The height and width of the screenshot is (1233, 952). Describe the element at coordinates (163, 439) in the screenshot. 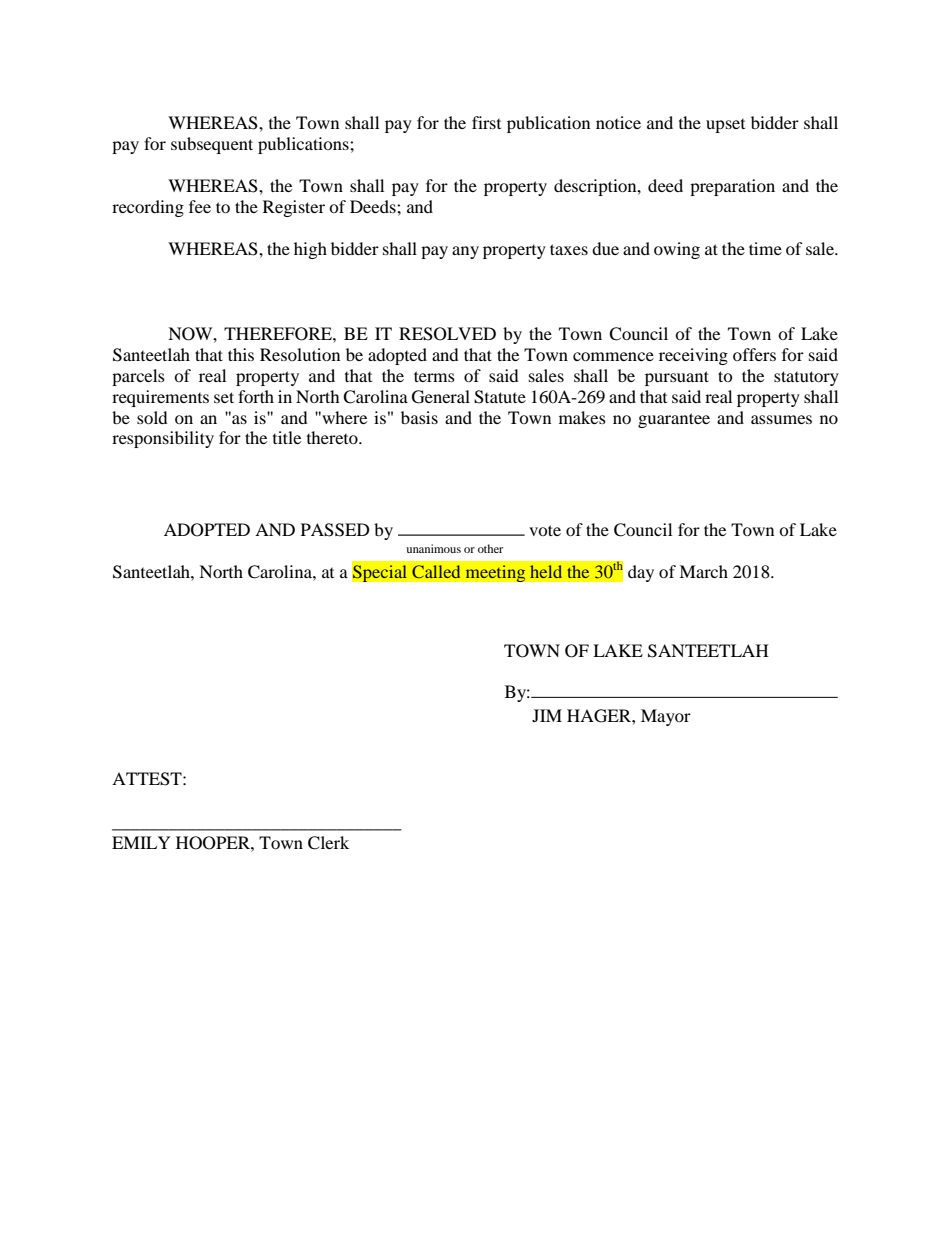

I see `responsibility` at that location.
